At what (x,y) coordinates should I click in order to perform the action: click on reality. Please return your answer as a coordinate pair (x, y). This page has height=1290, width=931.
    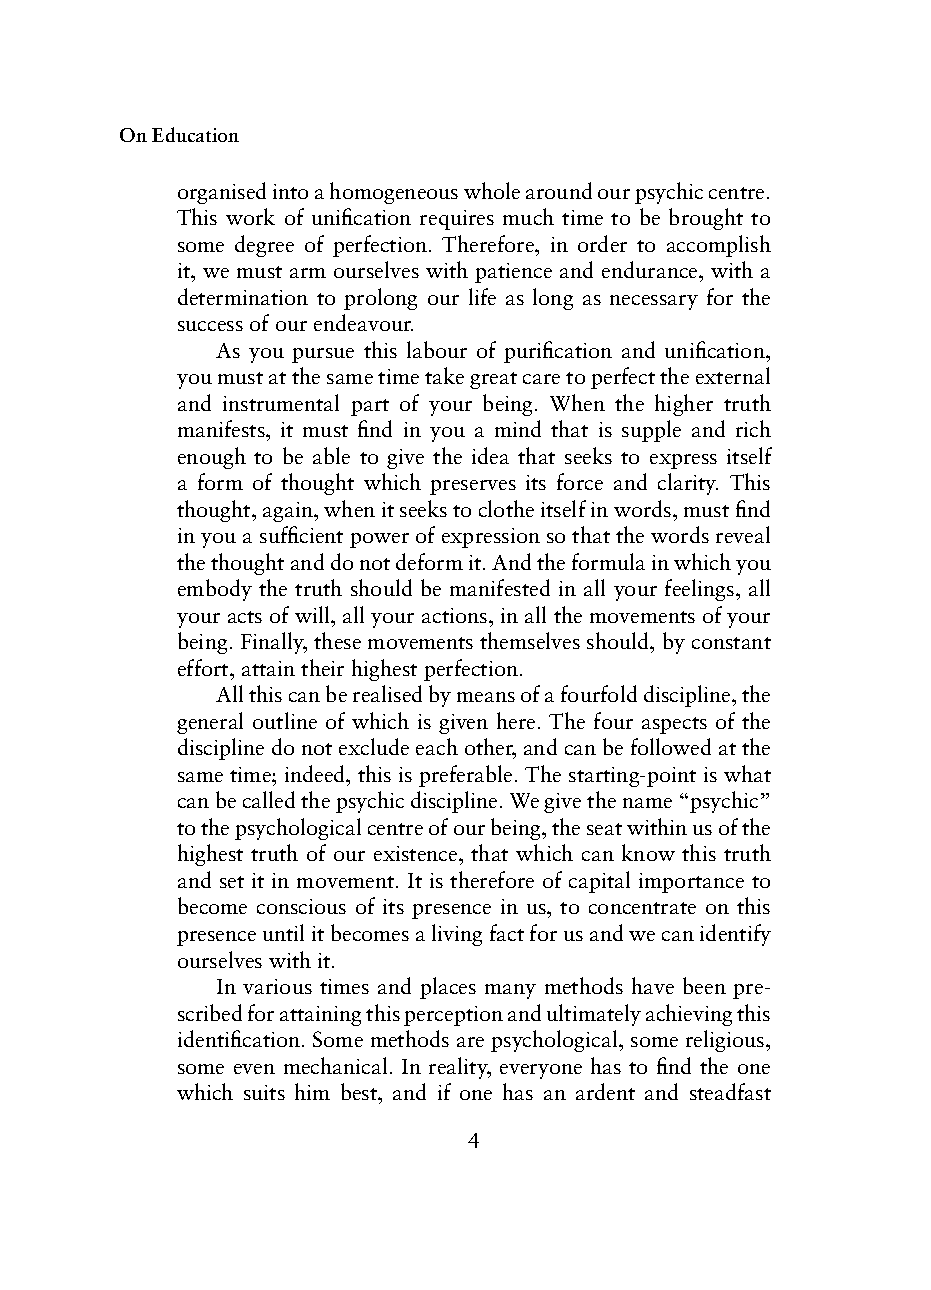
    Looking at the image, I should click on (459, 1068).
